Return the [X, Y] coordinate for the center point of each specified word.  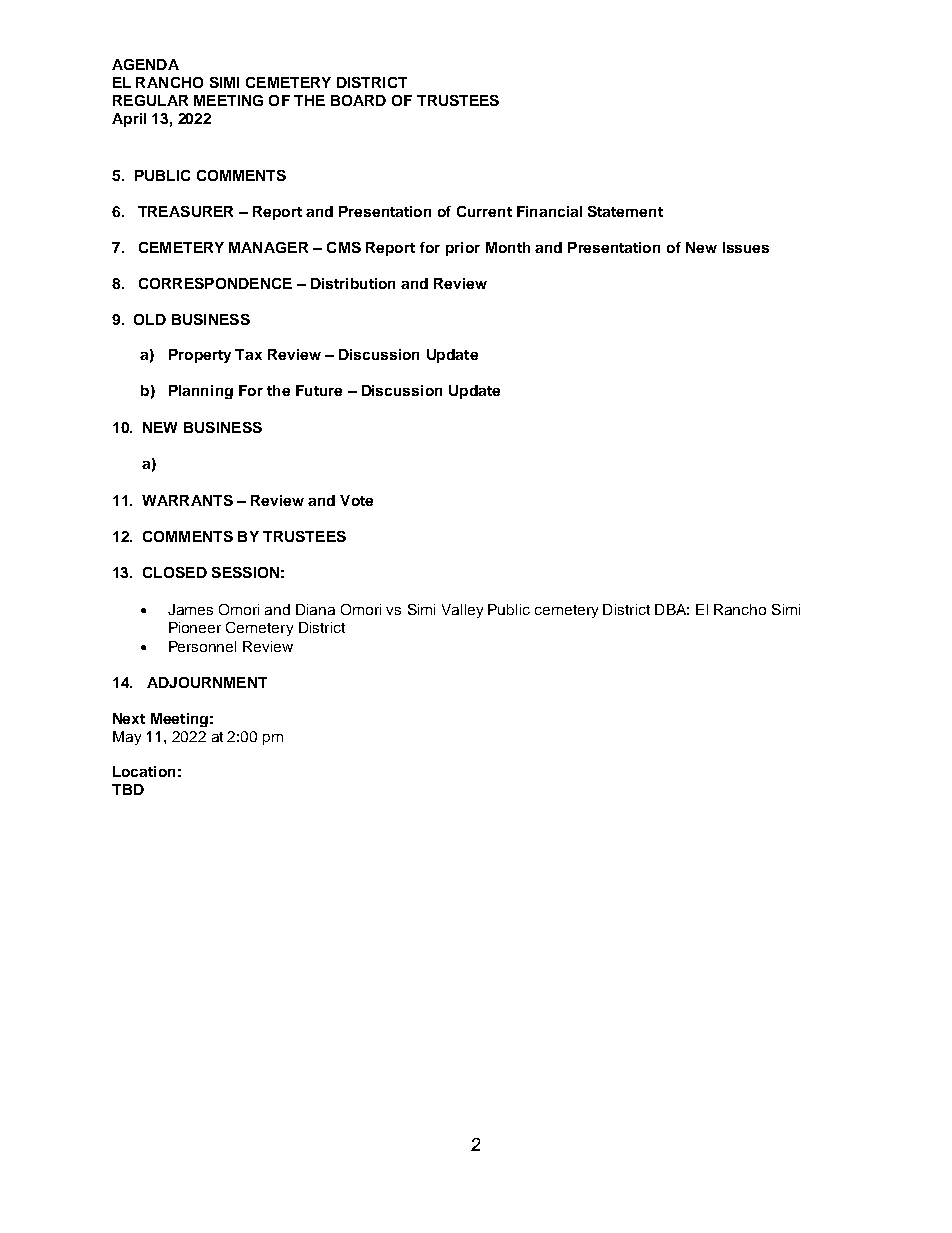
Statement [625, 211]
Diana [315, 609]
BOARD [358, 100]
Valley [462, 611]
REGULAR [150, 100]
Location [144, 771]
